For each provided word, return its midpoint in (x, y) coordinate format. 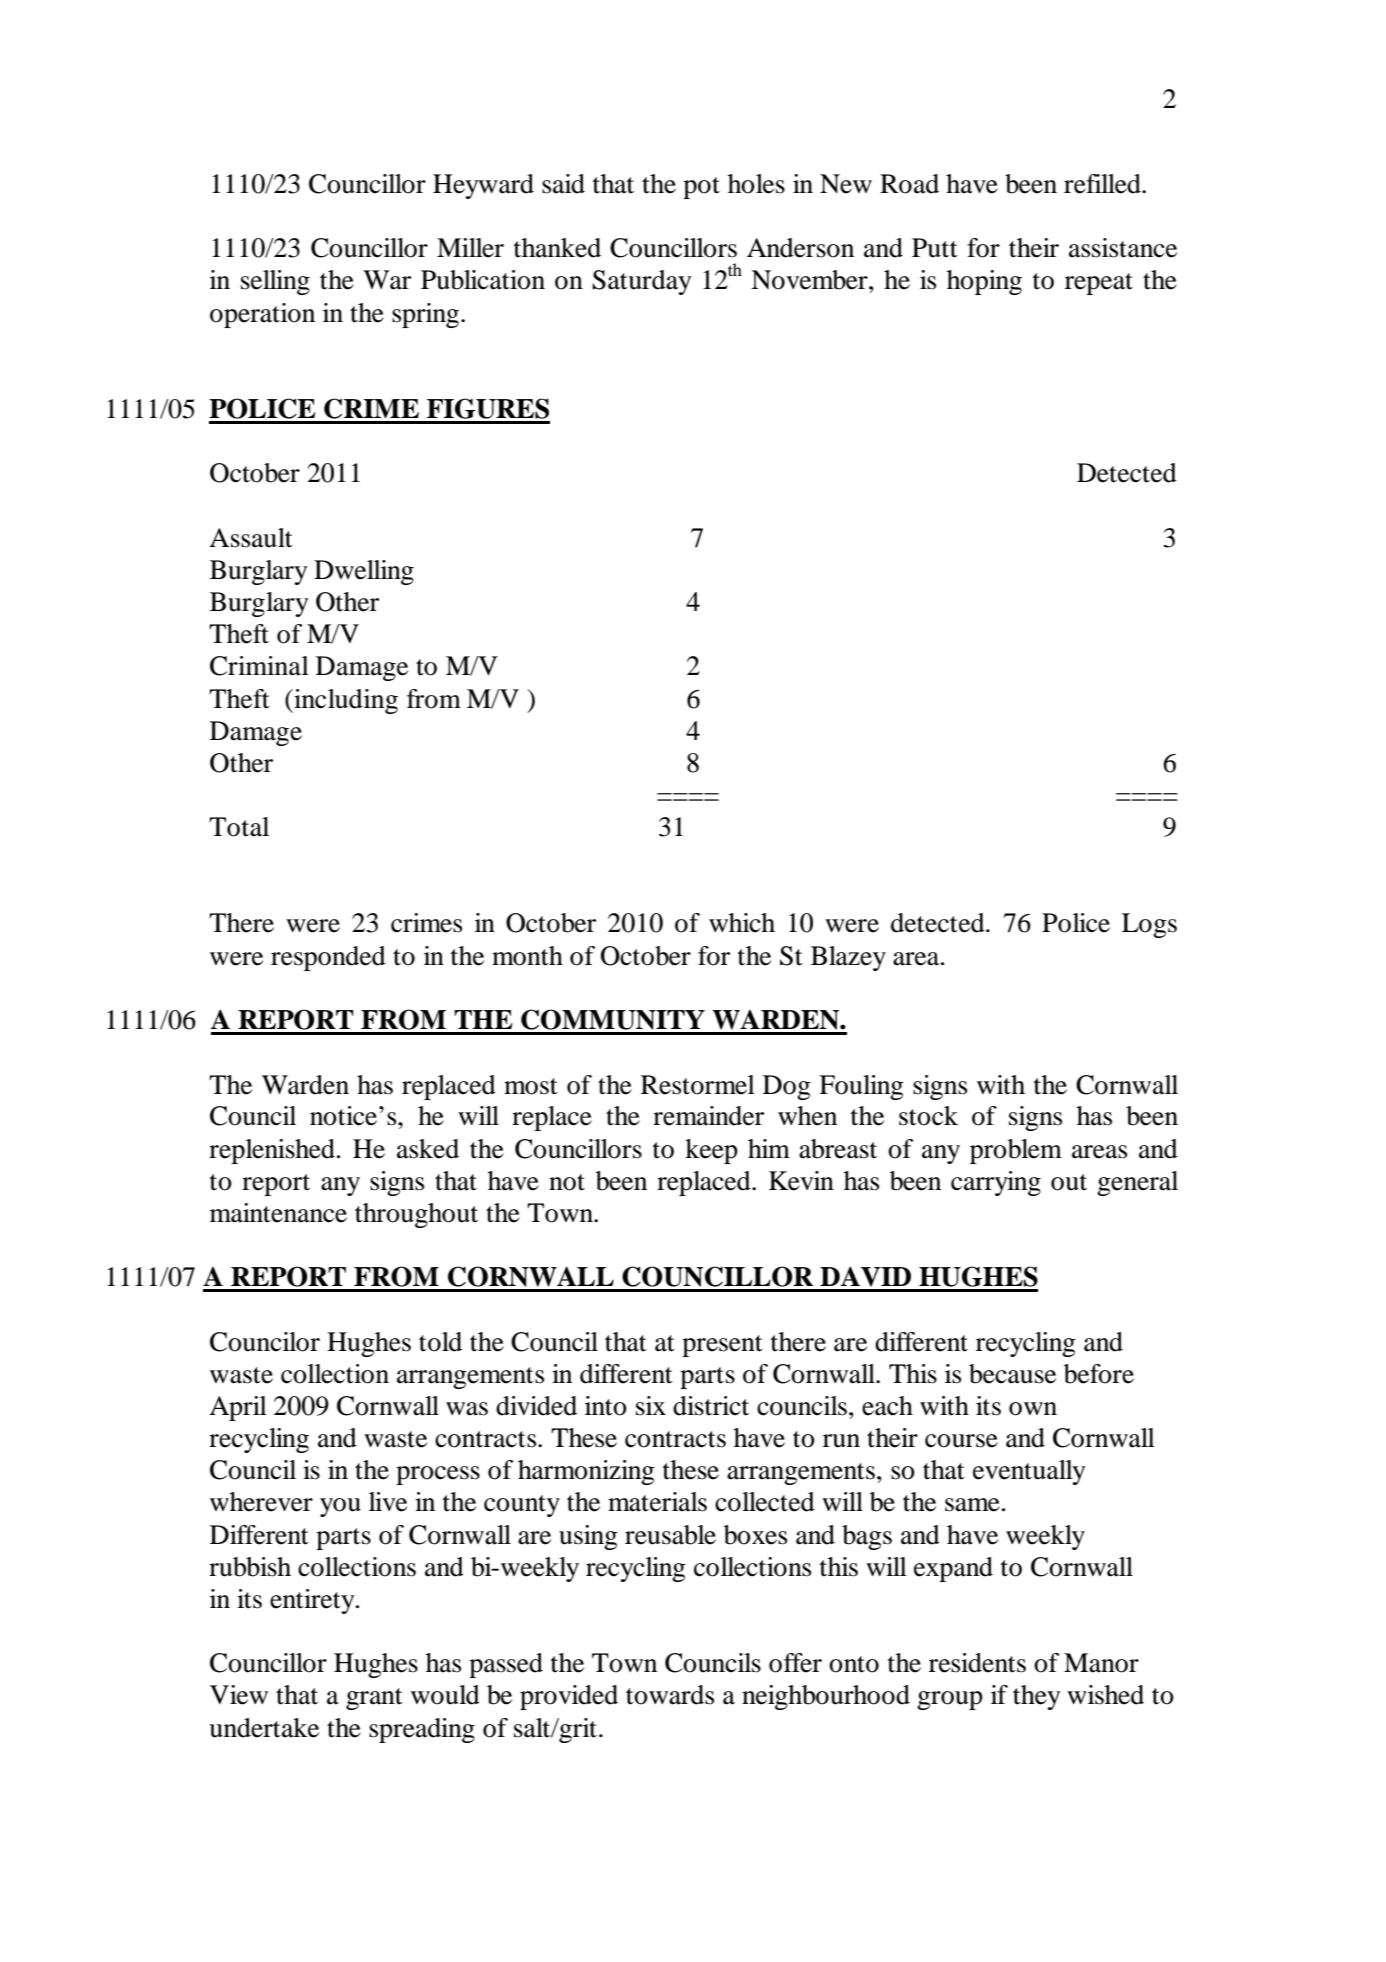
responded (328, 958)
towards (670, 1695)
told (440, 1342)
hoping (984, 282)
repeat (1099, 284)
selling (275, 282)
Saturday (641, 282)
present (722, 1346)
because (1012, 1374)
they (1036, 1697)
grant (374, 1699)
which (742, 923)
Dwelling (364, 572)
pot (701, 188)
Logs (1149, 925)
